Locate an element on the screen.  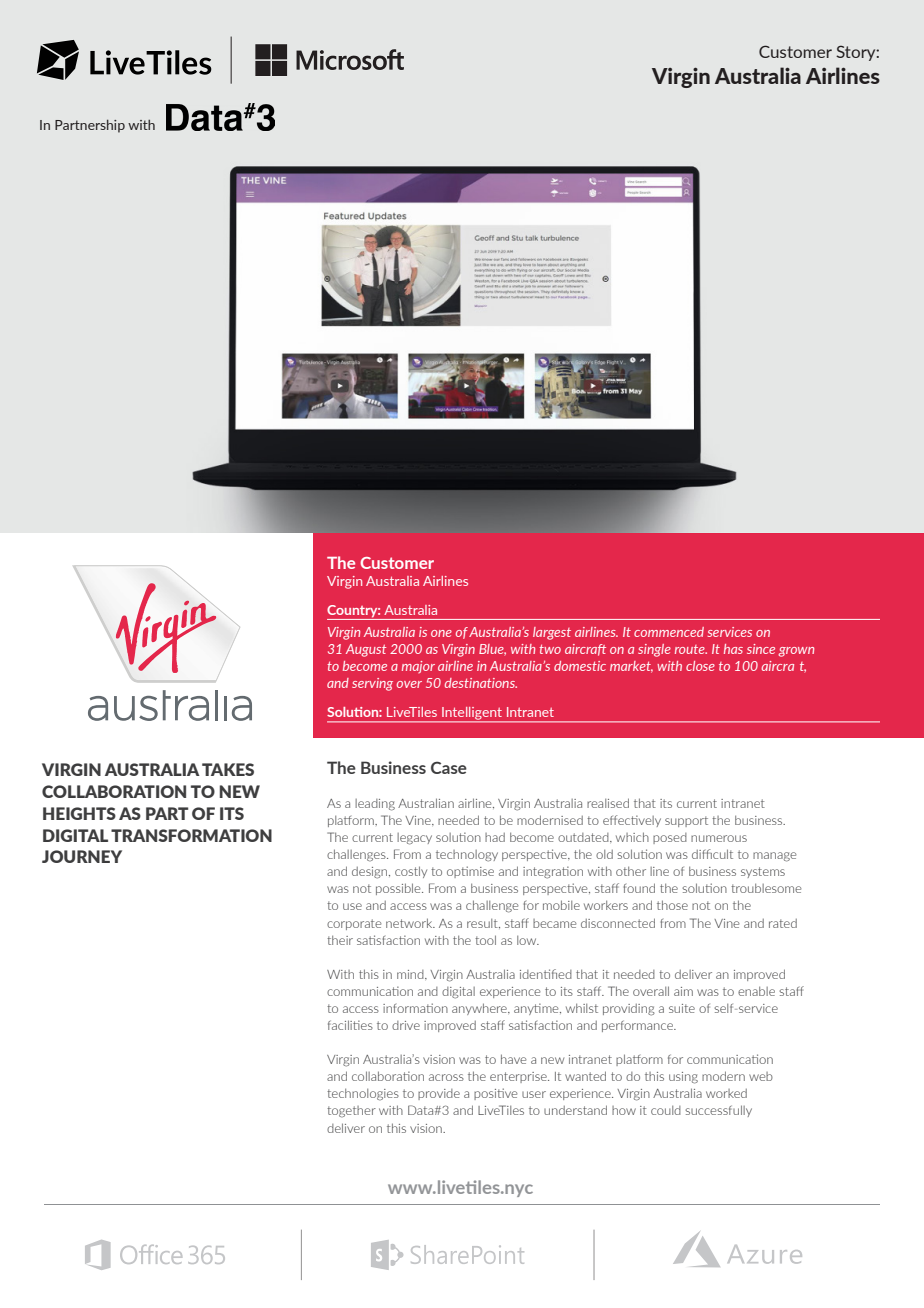
August is located at coordinates (366, 650).
